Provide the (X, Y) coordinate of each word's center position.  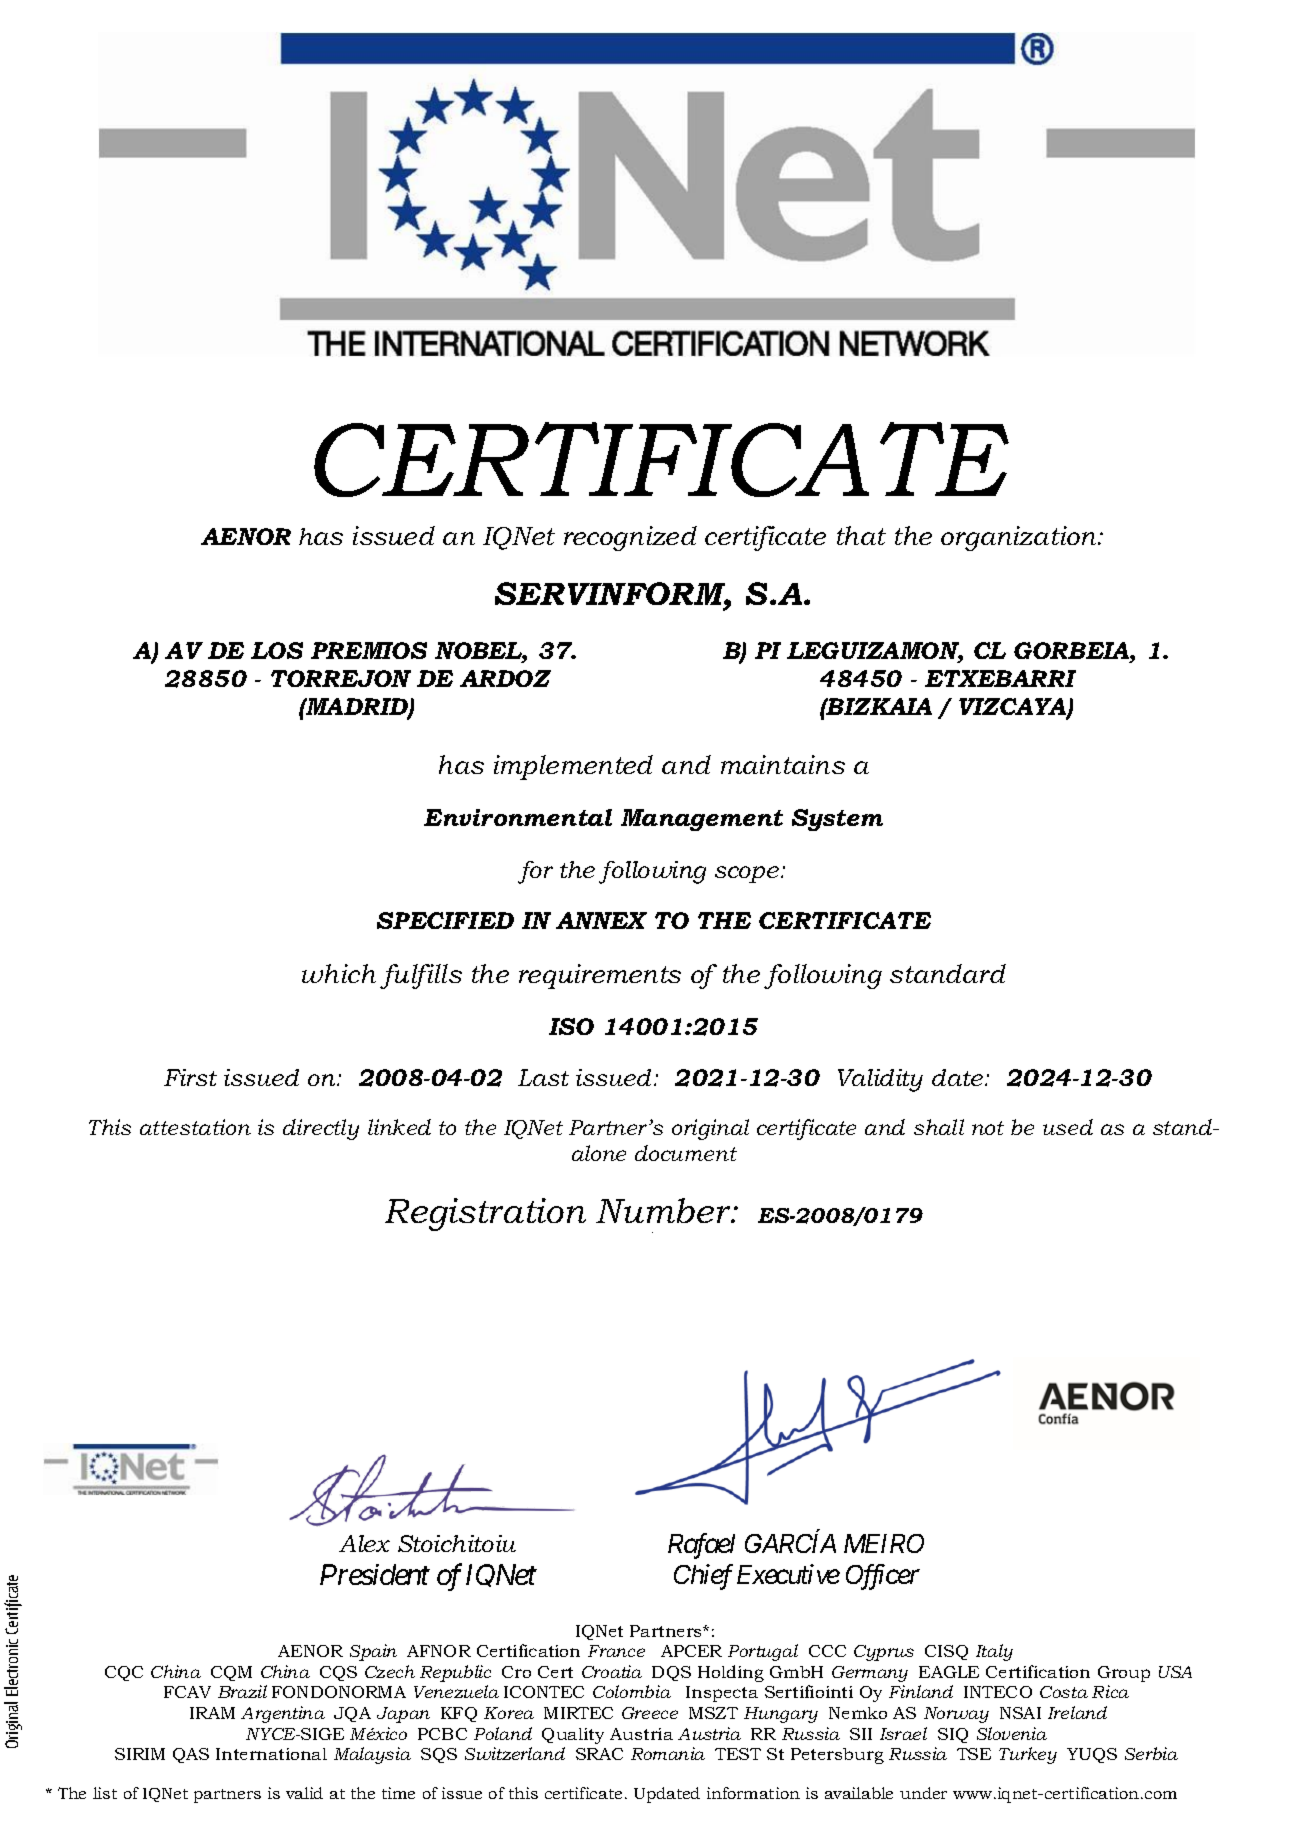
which (339, 973)
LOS (277, 650)
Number (665, 1210)
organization (1020, 538)
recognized (630, 538)
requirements (600, 976)
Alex (364, 1543)
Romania (668, 1753)
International (271, 1754)
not (988, 1128)
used (1068, 1127)
